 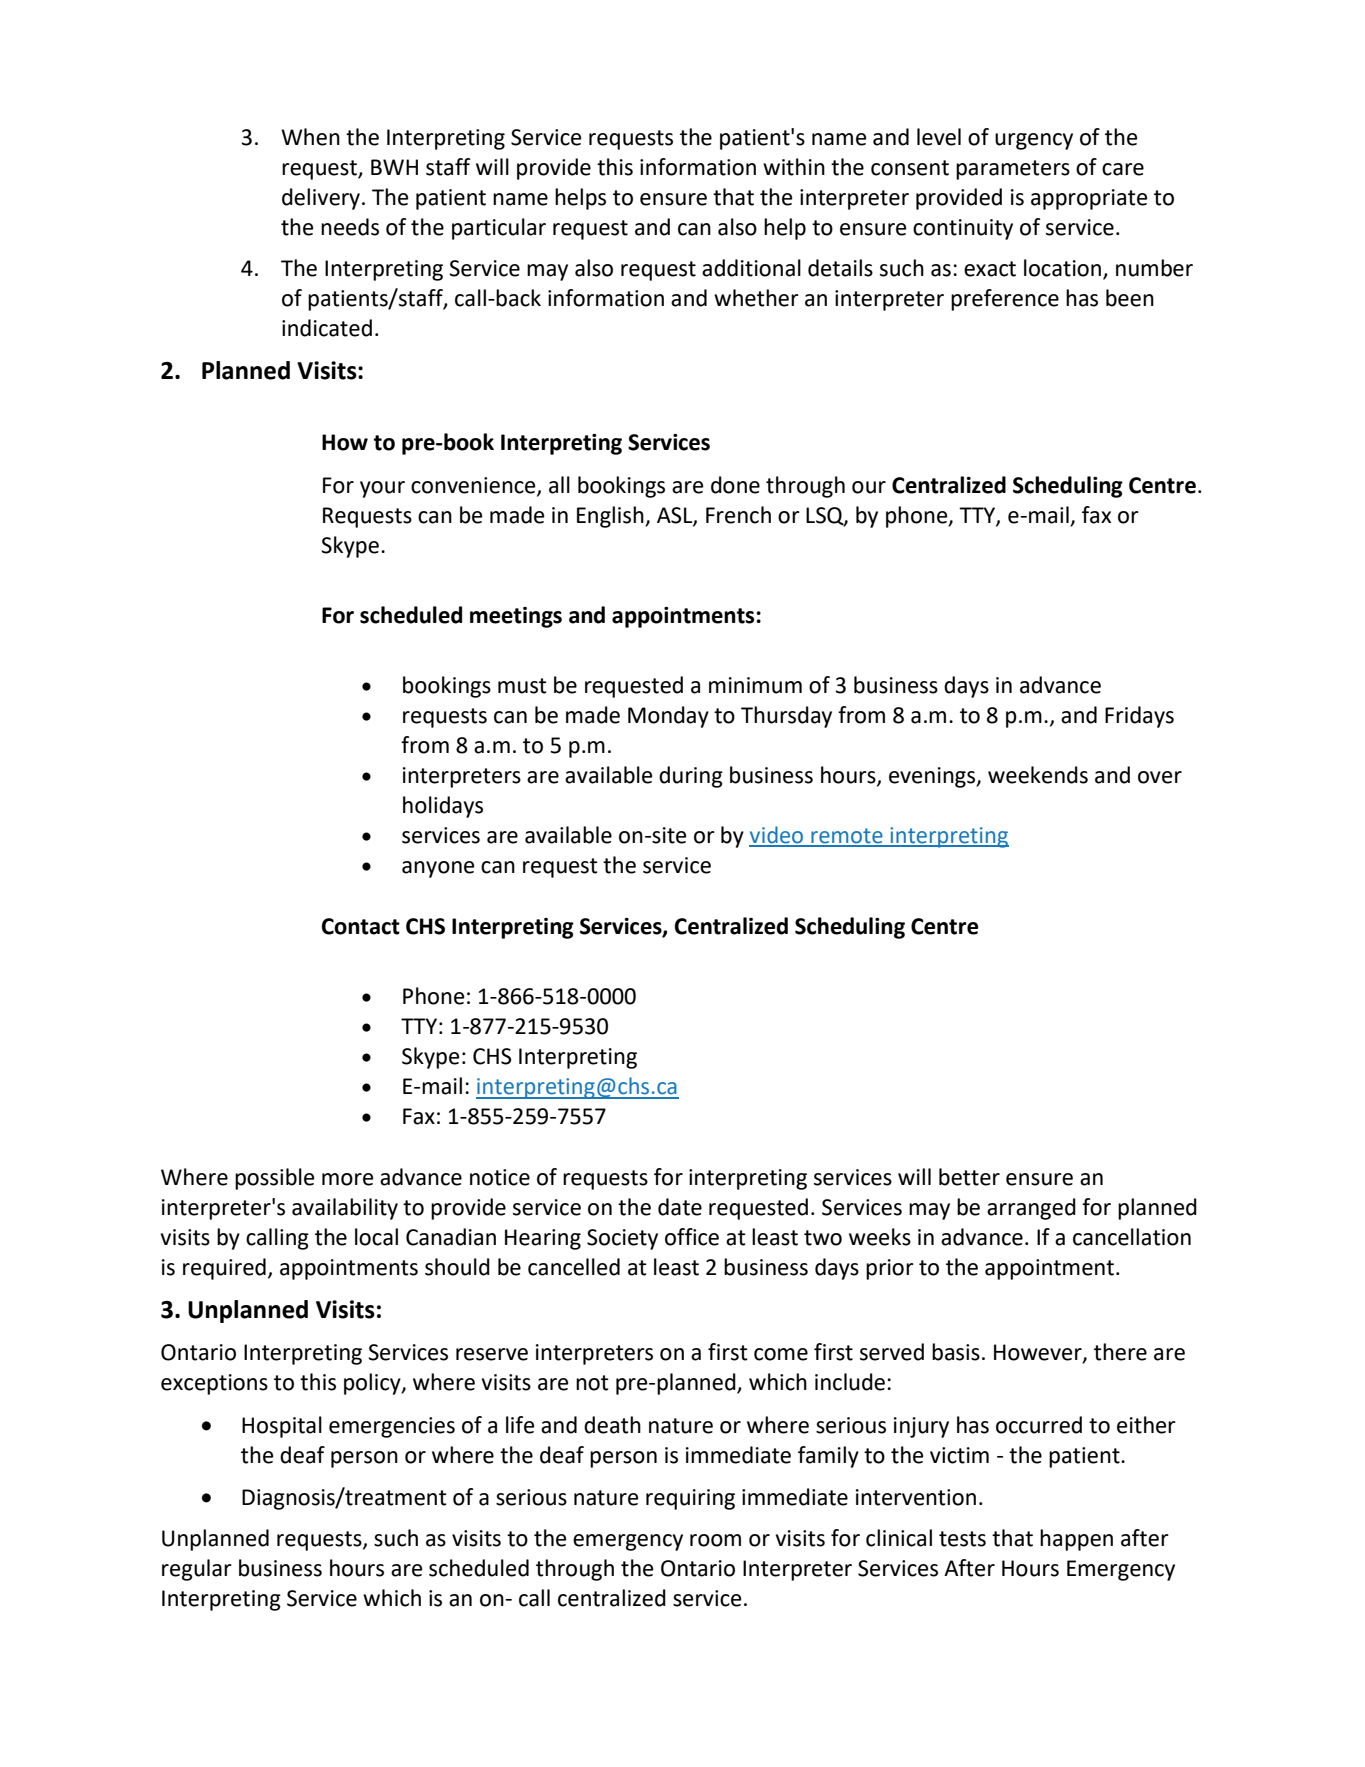 What do you see at coordinates (322, 199) in the screenshot?
I see `delivery` at bounding box center [322, 199].
